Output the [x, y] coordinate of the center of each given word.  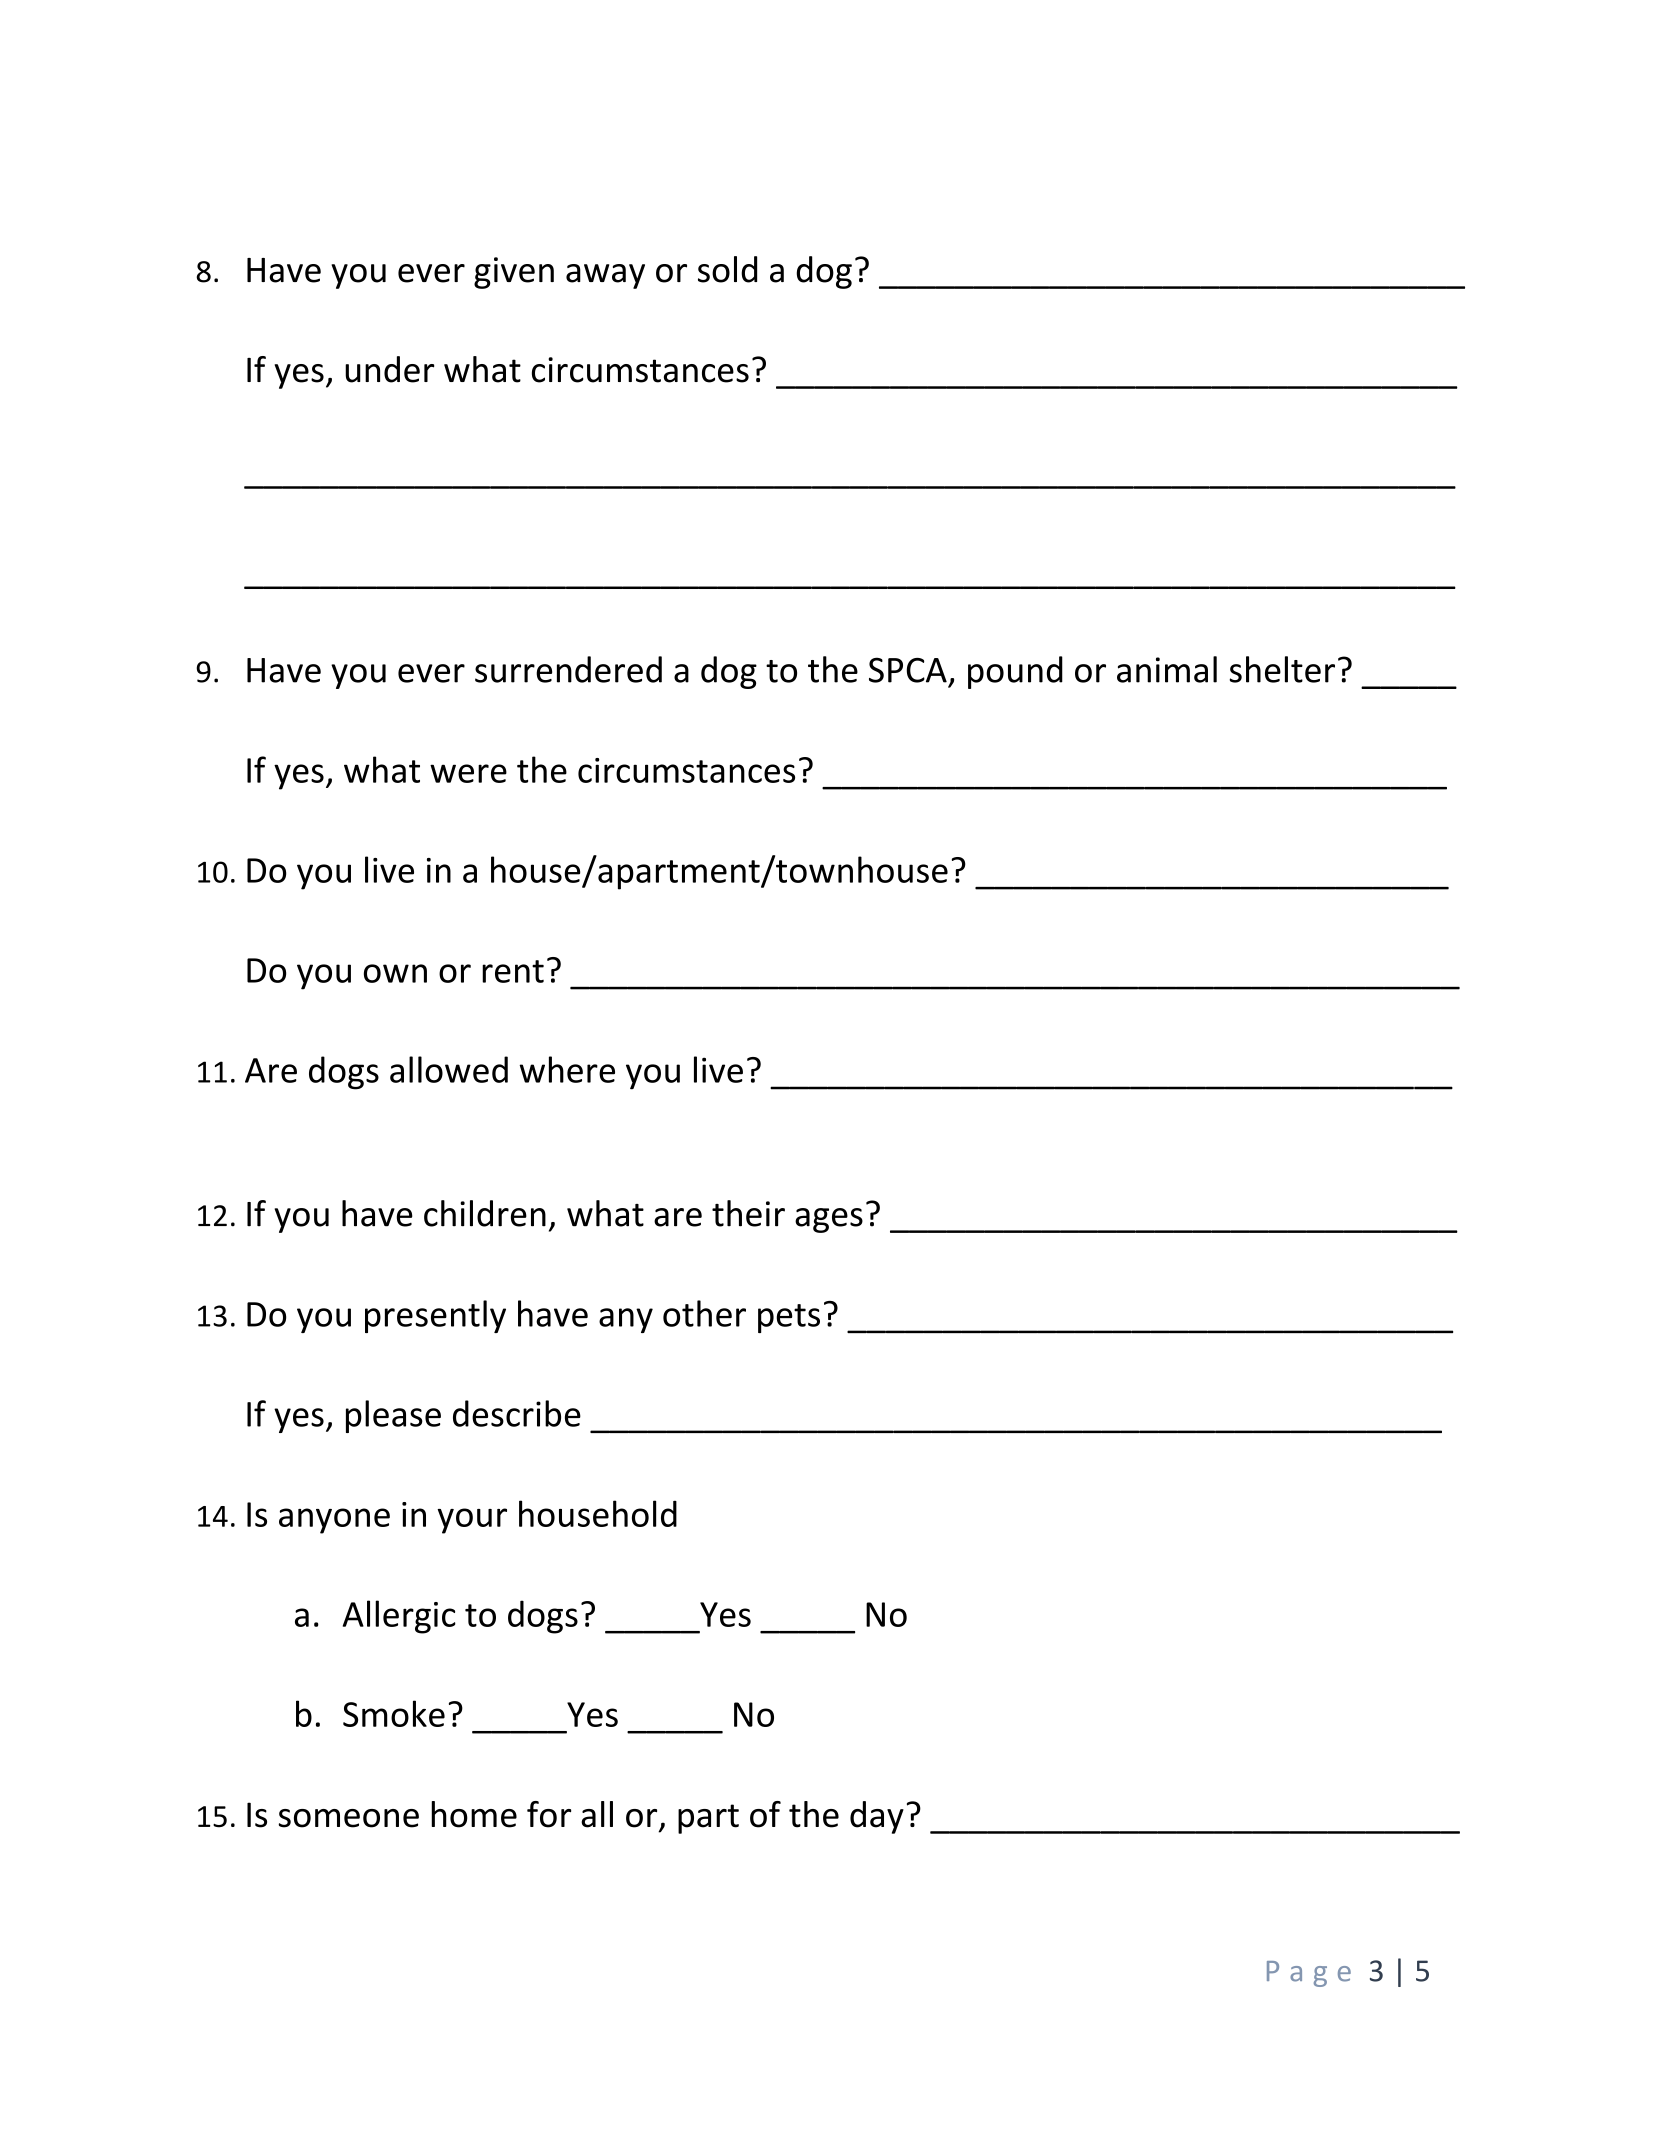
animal [1167, 669]
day [877, 1817]
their [748, 1213]
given [514, 273]
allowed [449, 1069]
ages [829, 1220]
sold [727, 269]
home [474, 1814]
